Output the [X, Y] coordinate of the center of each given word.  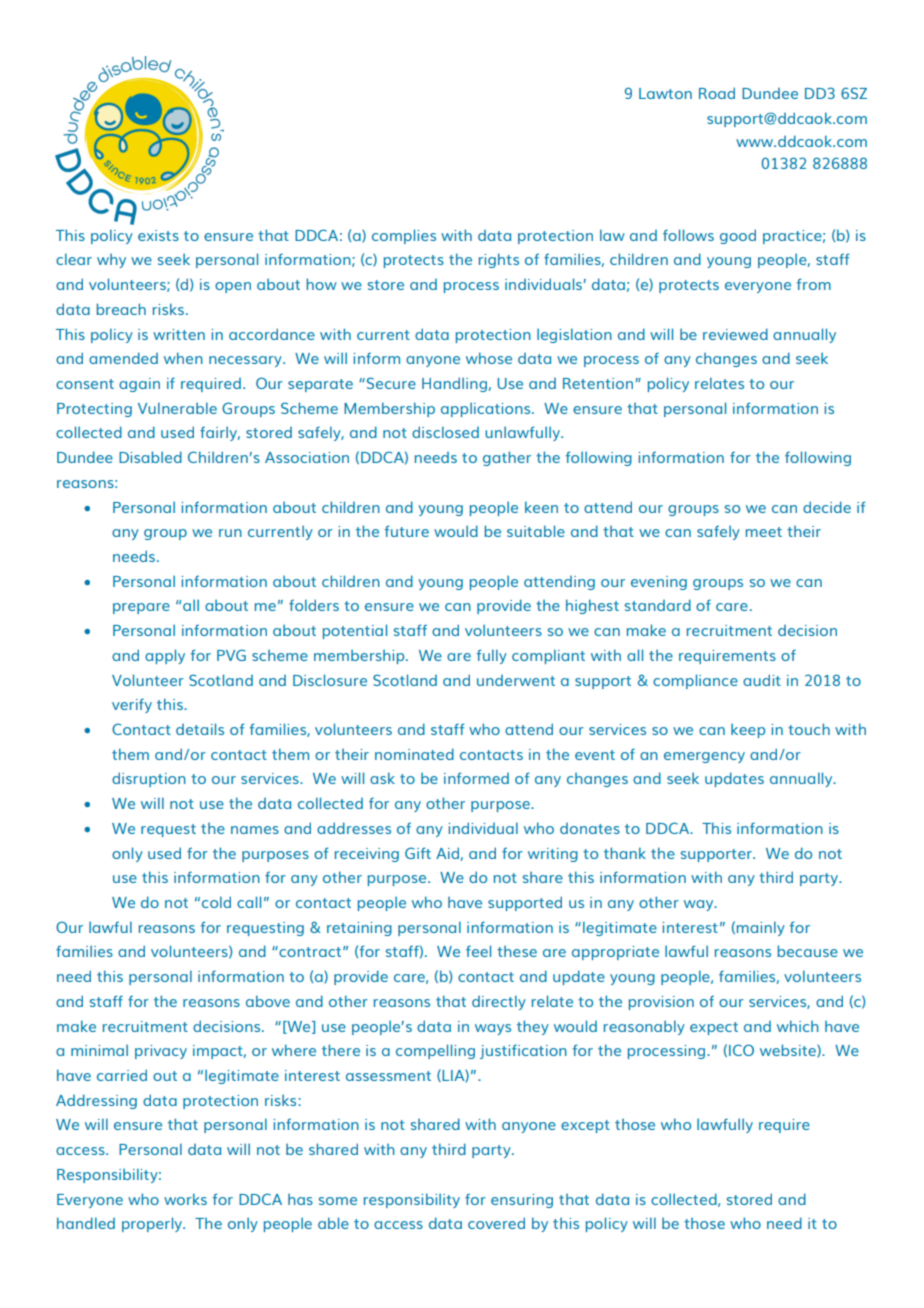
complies [404, 236]
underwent [516, 680]
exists [158, 235]
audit [762, 680]
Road [717, 93]
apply [165, 656]
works [185, 1199]
